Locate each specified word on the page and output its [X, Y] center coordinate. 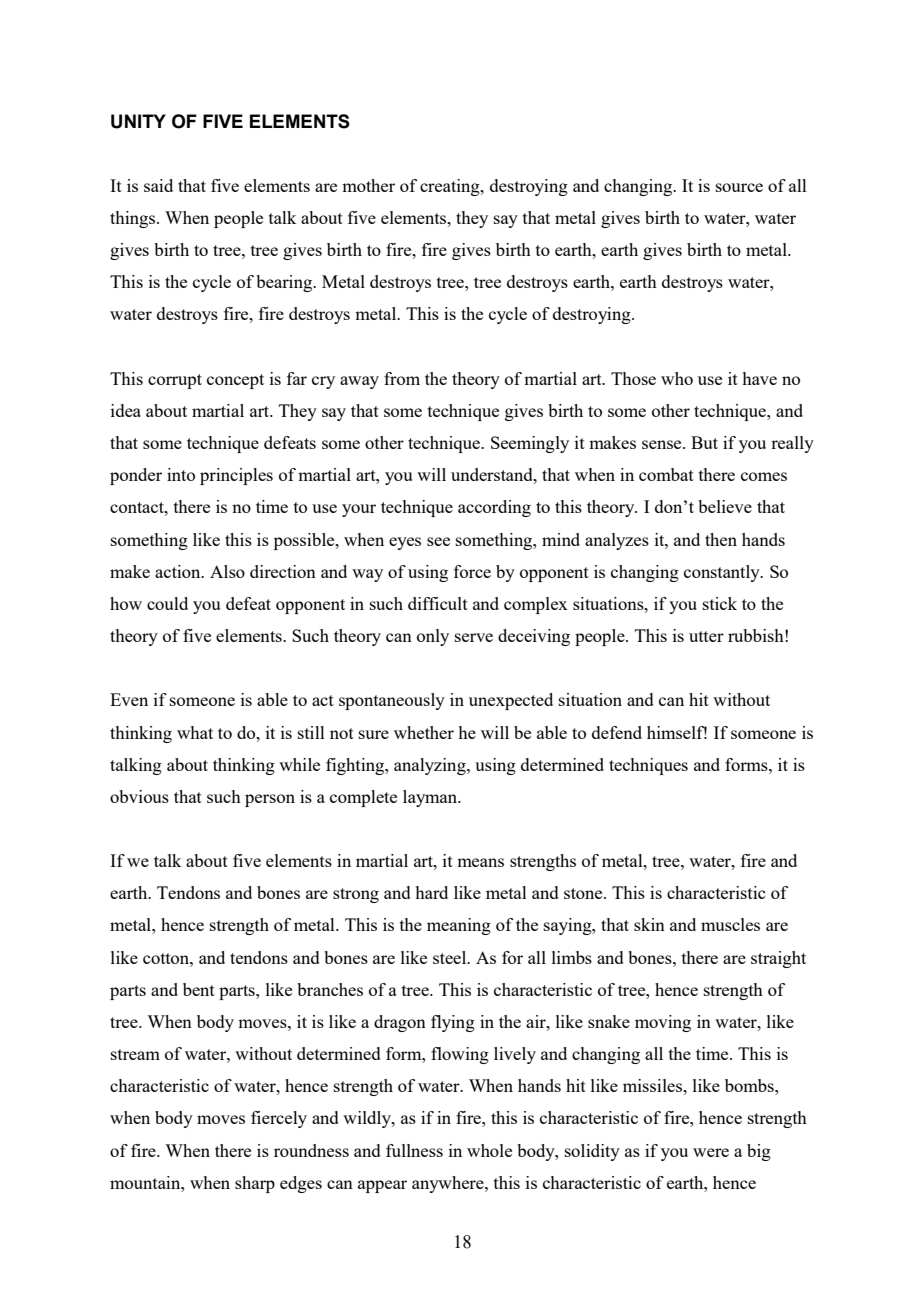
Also [227, 571]
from [402, 378]
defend [617, 732]
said [158, 185]
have [759, 378]
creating [451, 187]
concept [235, 381]
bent [199, 989]
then [721, 539]
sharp [255, 1184]
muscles [730, 924]
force [472, 571]
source [739, 187]
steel [451, 957]
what [195, 732]
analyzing [431, 766]
